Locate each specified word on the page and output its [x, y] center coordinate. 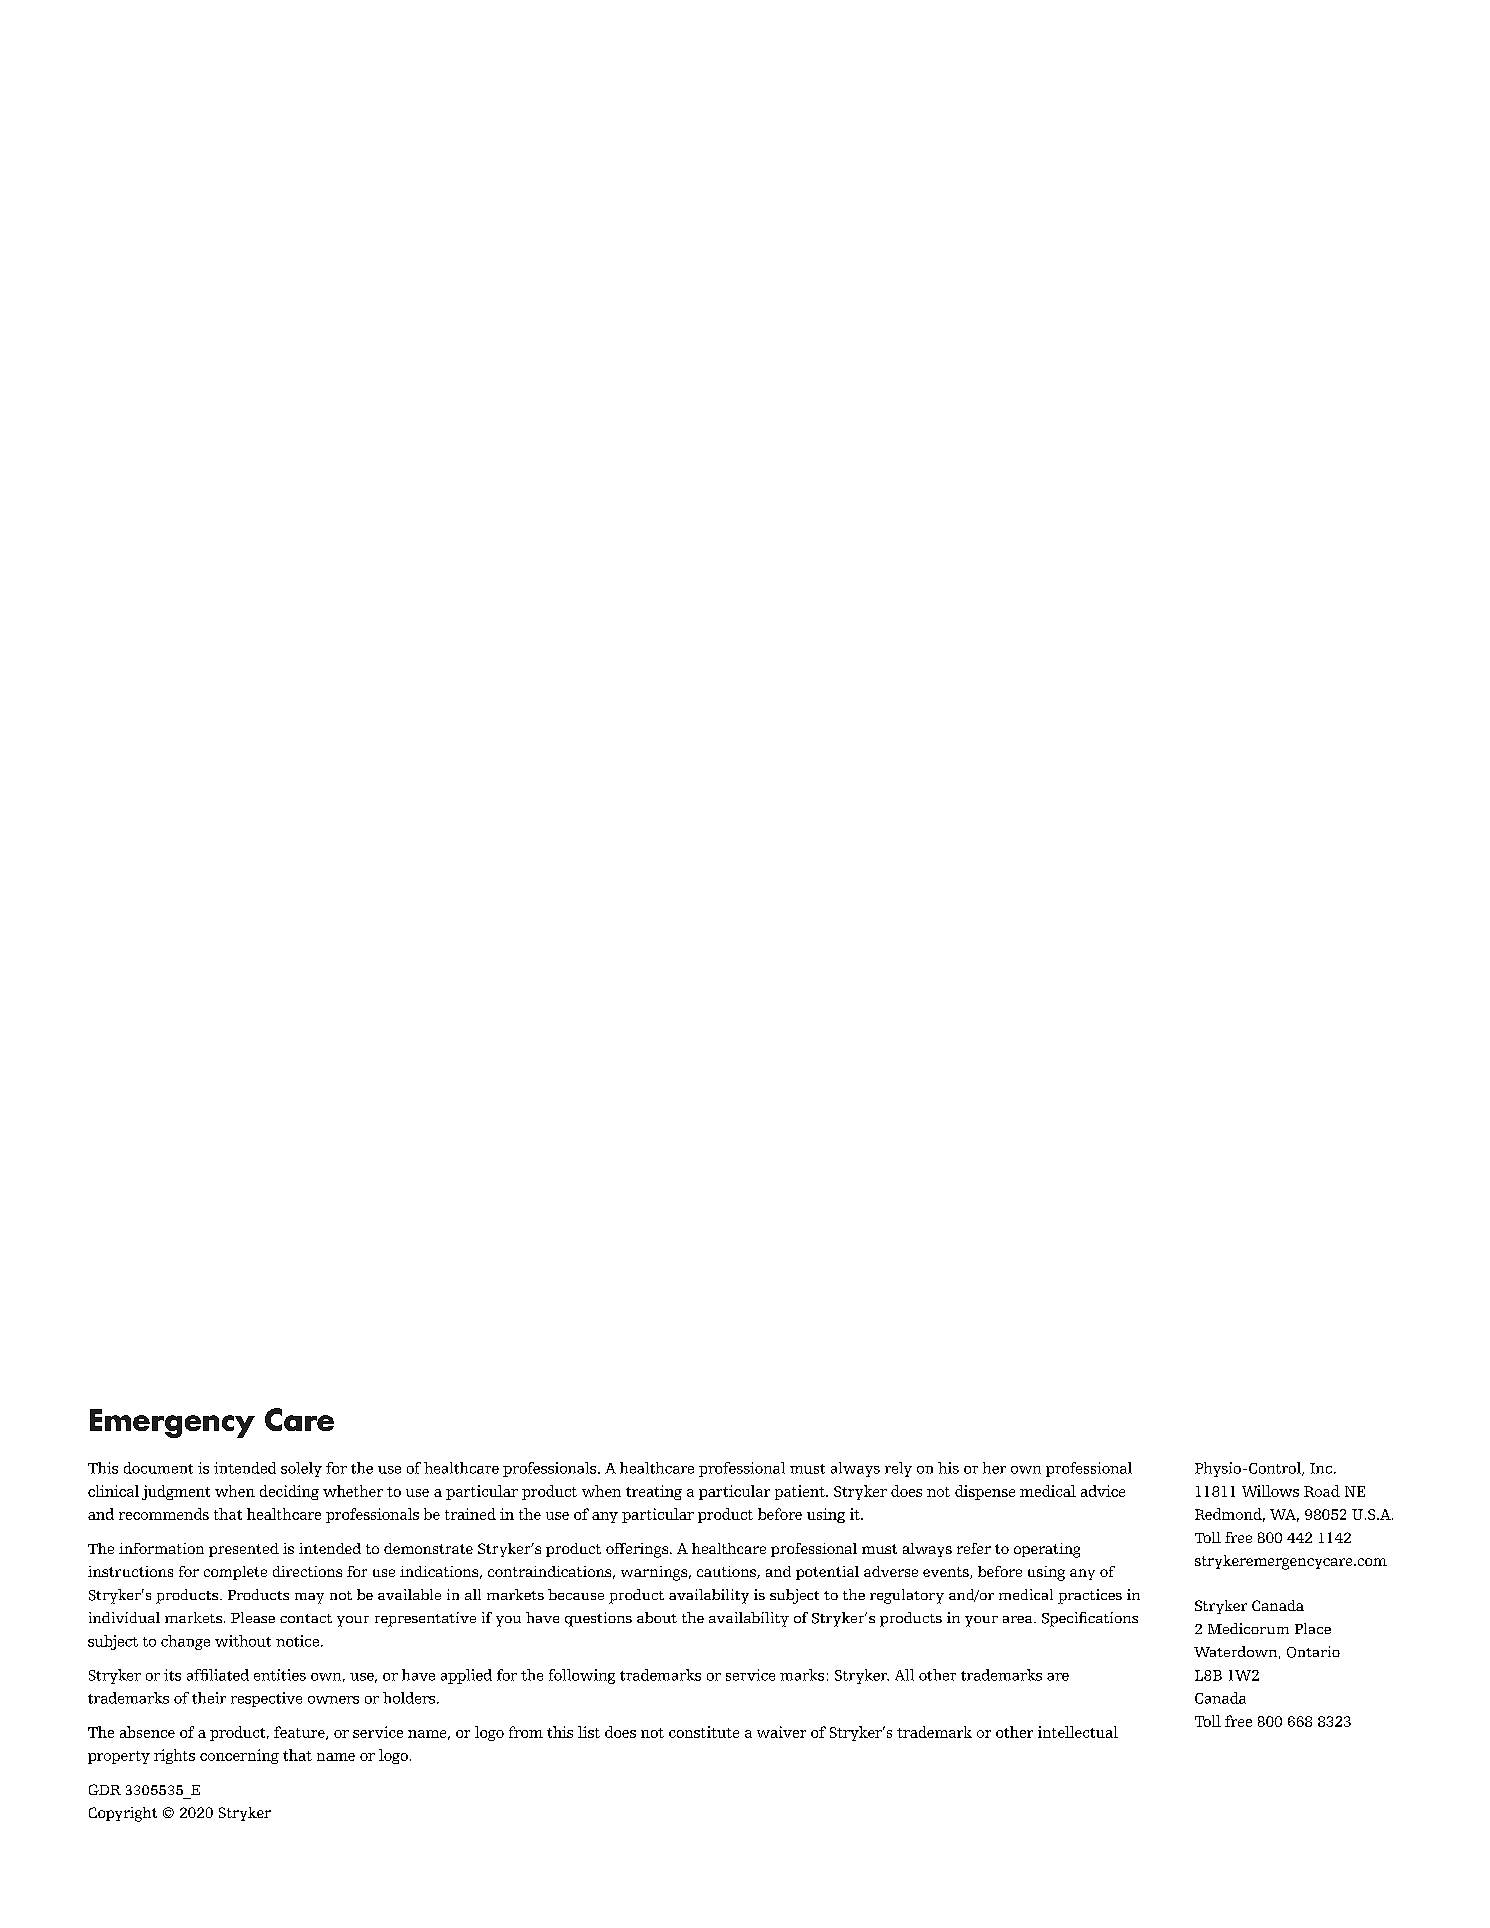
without [243, 1641]
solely [301, 1469]
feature [300, 1733]
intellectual [1078, 1732]
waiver [781, 1732]
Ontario [1313, 1652]
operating [1047, 1550]
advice [1103, 1491]
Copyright [123, 1814]
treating [654, 1492]
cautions [727, 1572]
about [657, 1617]
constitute [704, 1732]
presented [244, 1550]
